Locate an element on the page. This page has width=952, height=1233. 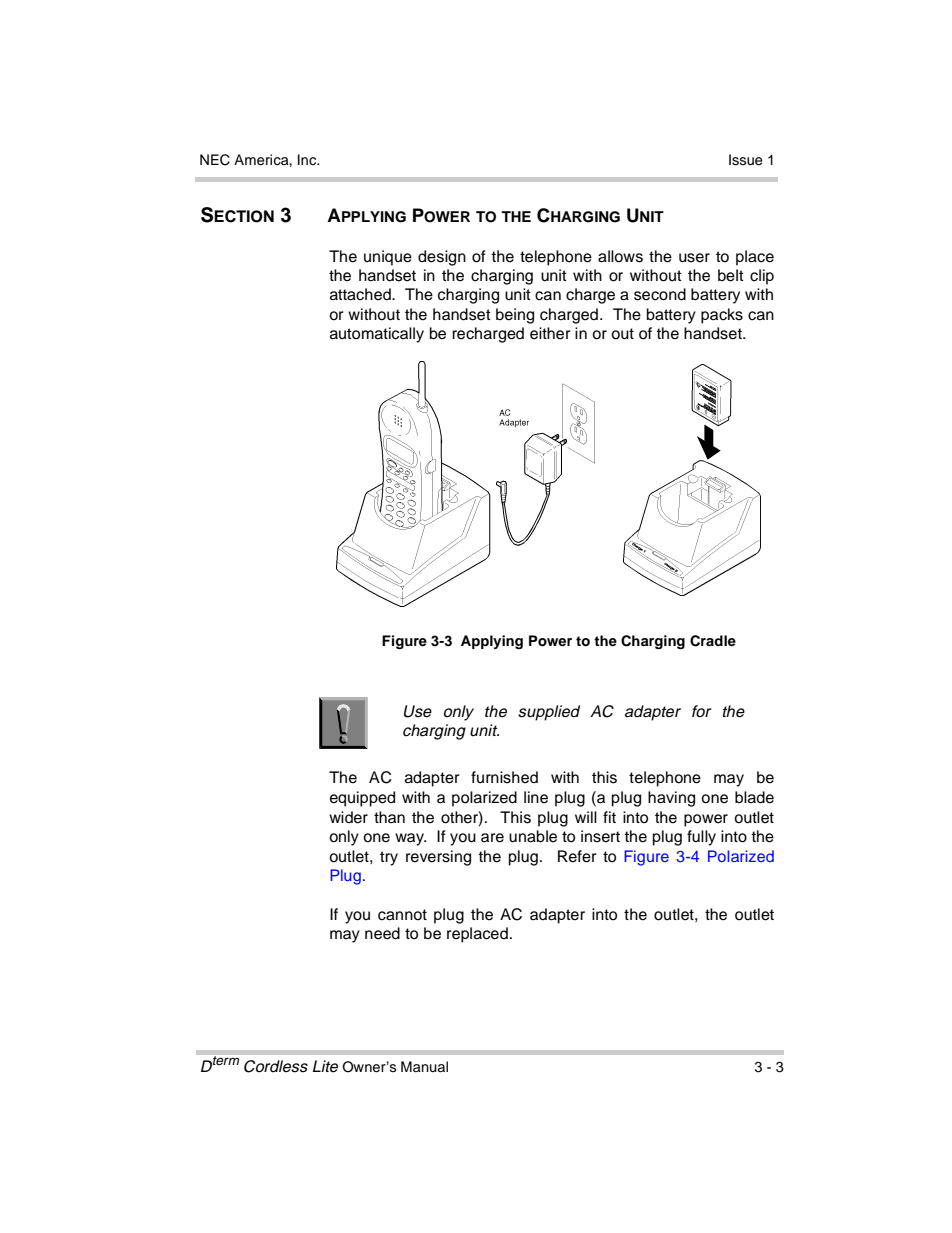
equipped is located at coordinates (362, 799).
